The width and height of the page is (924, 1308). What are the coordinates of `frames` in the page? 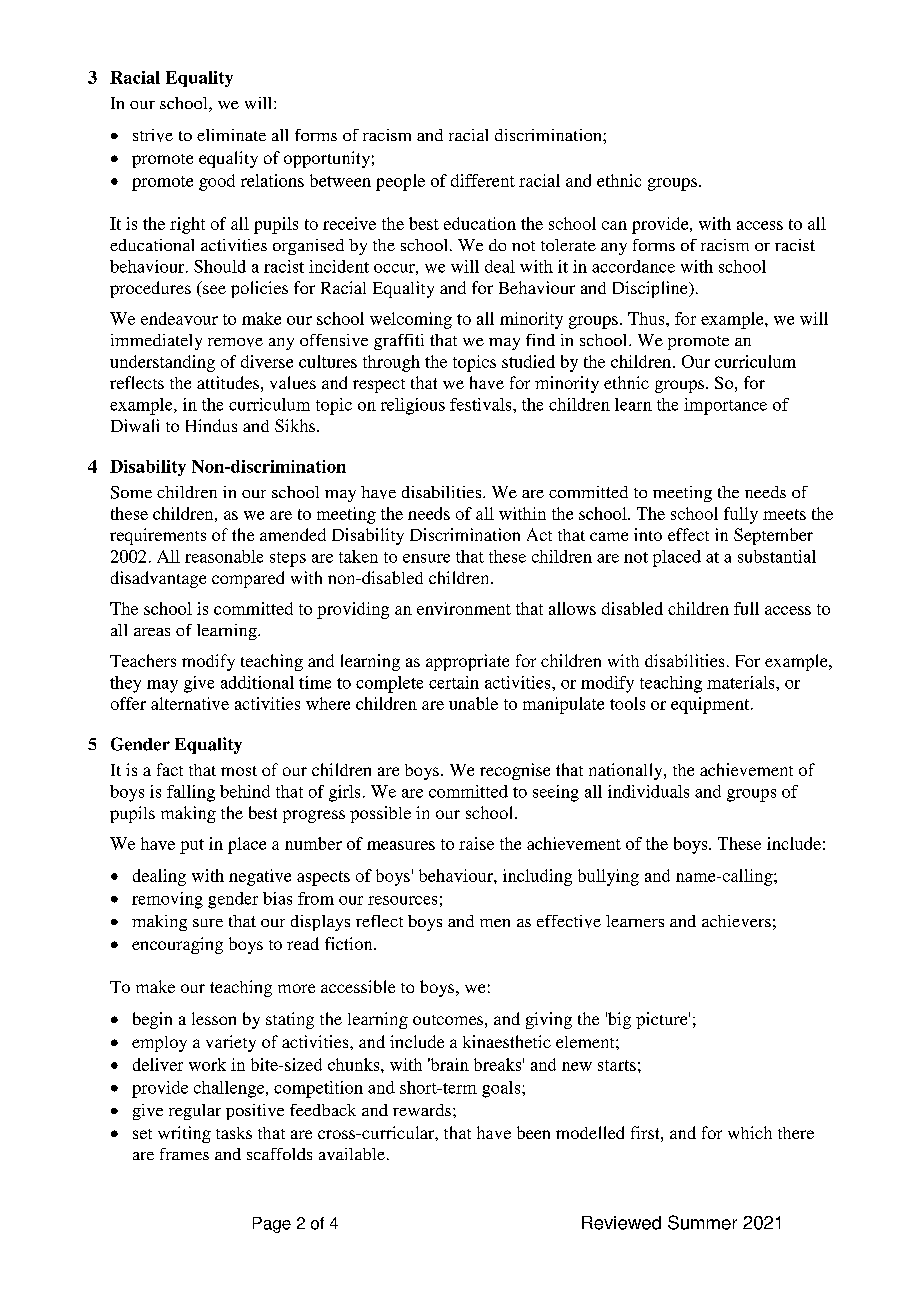 It's located at (184, 1154).
